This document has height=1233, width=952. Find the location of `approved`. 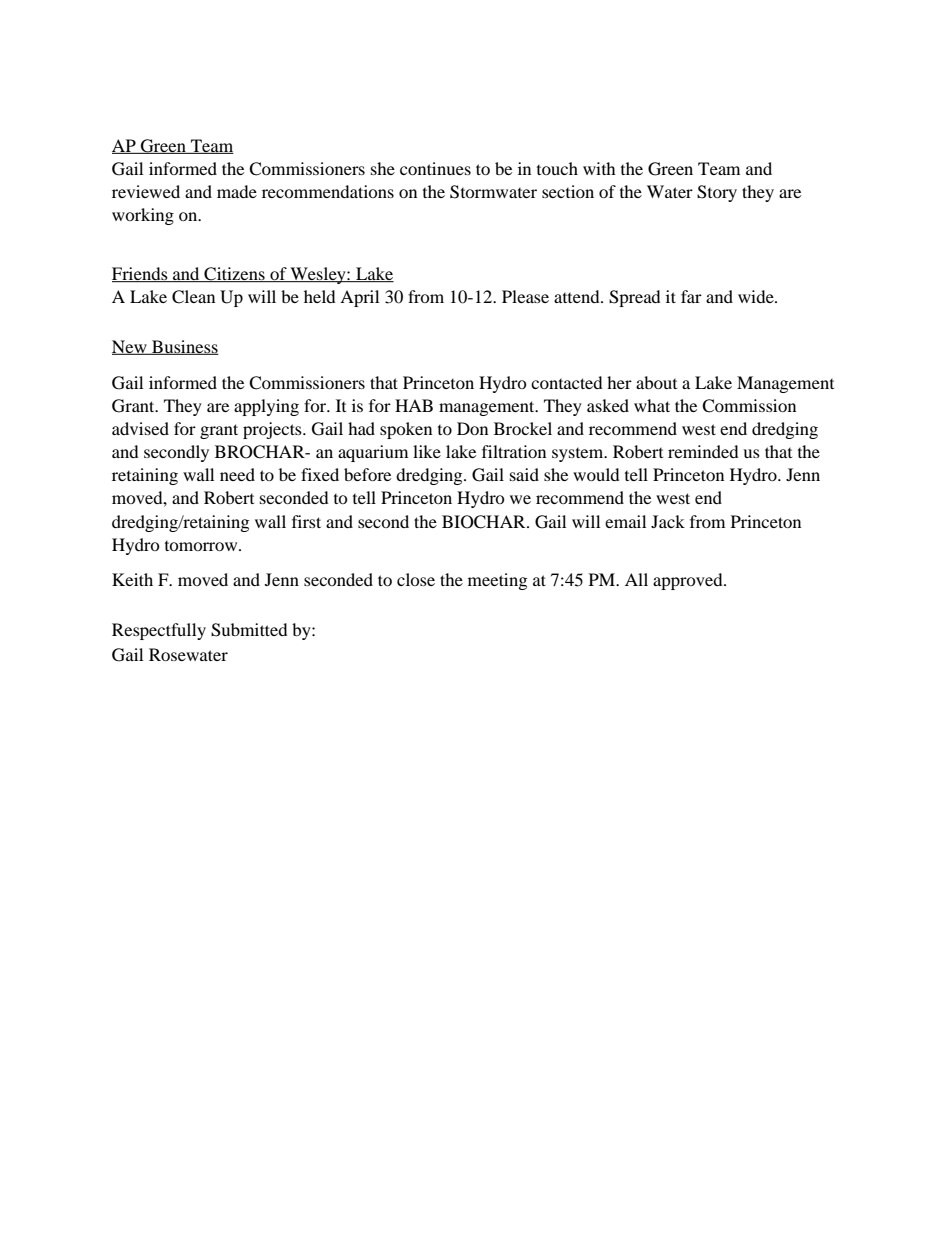

approved is located at coordinates (689, 581).
